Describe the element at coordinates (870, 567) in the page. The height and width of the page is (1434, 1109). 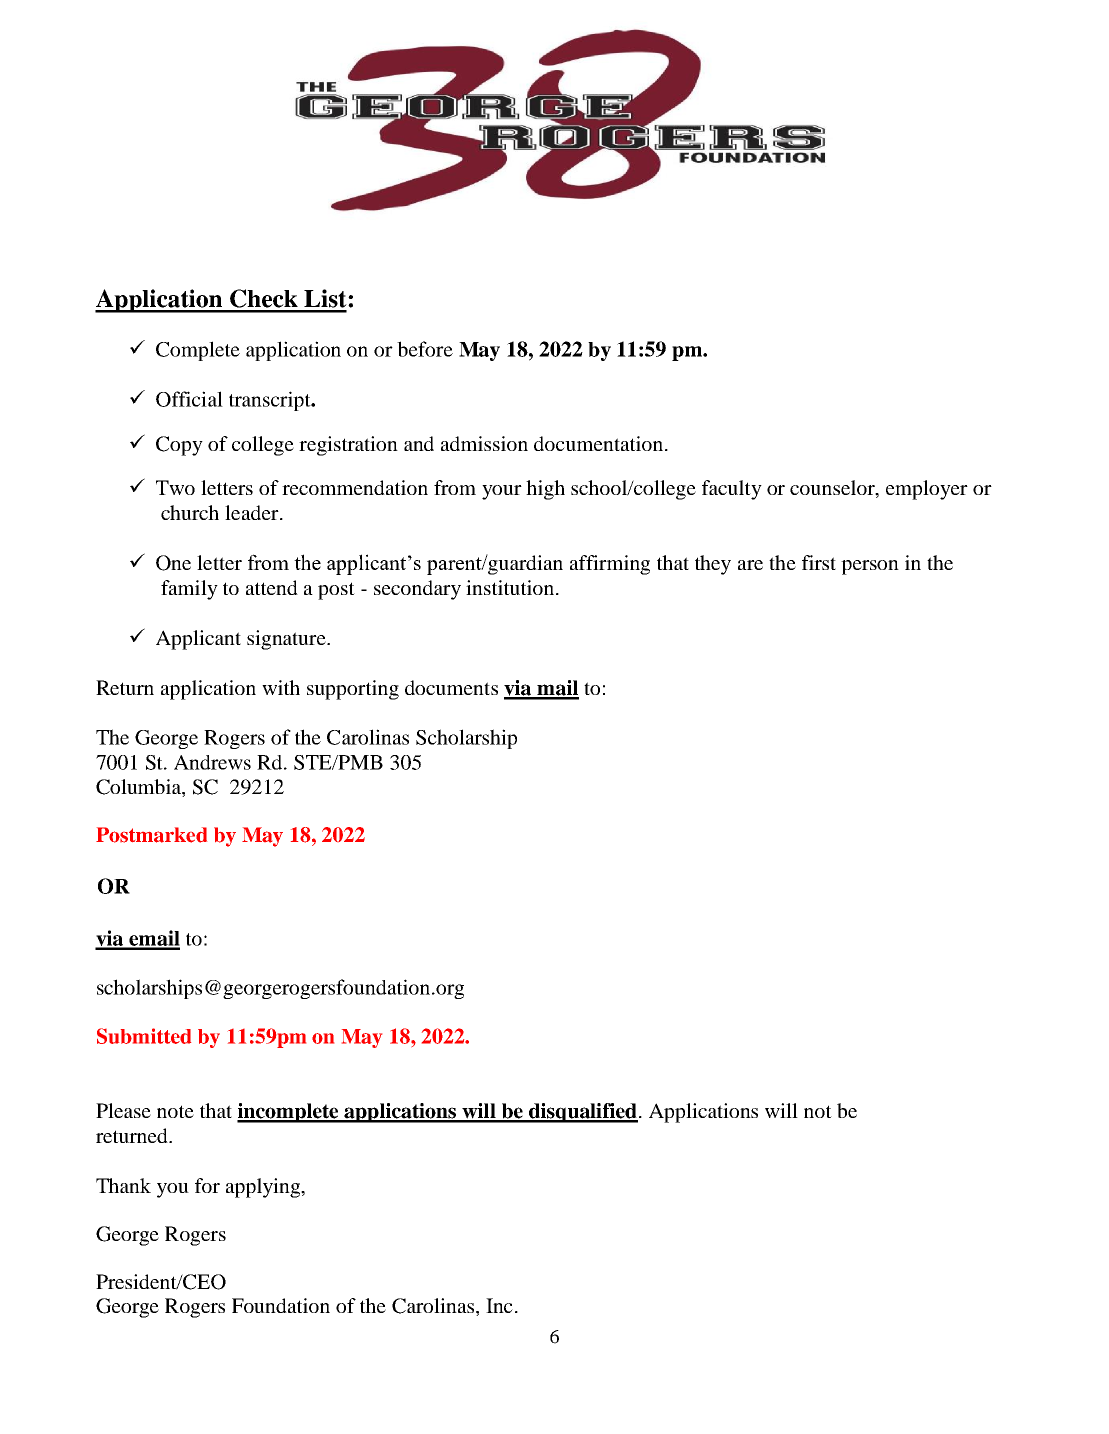
I see `person` at that location.
